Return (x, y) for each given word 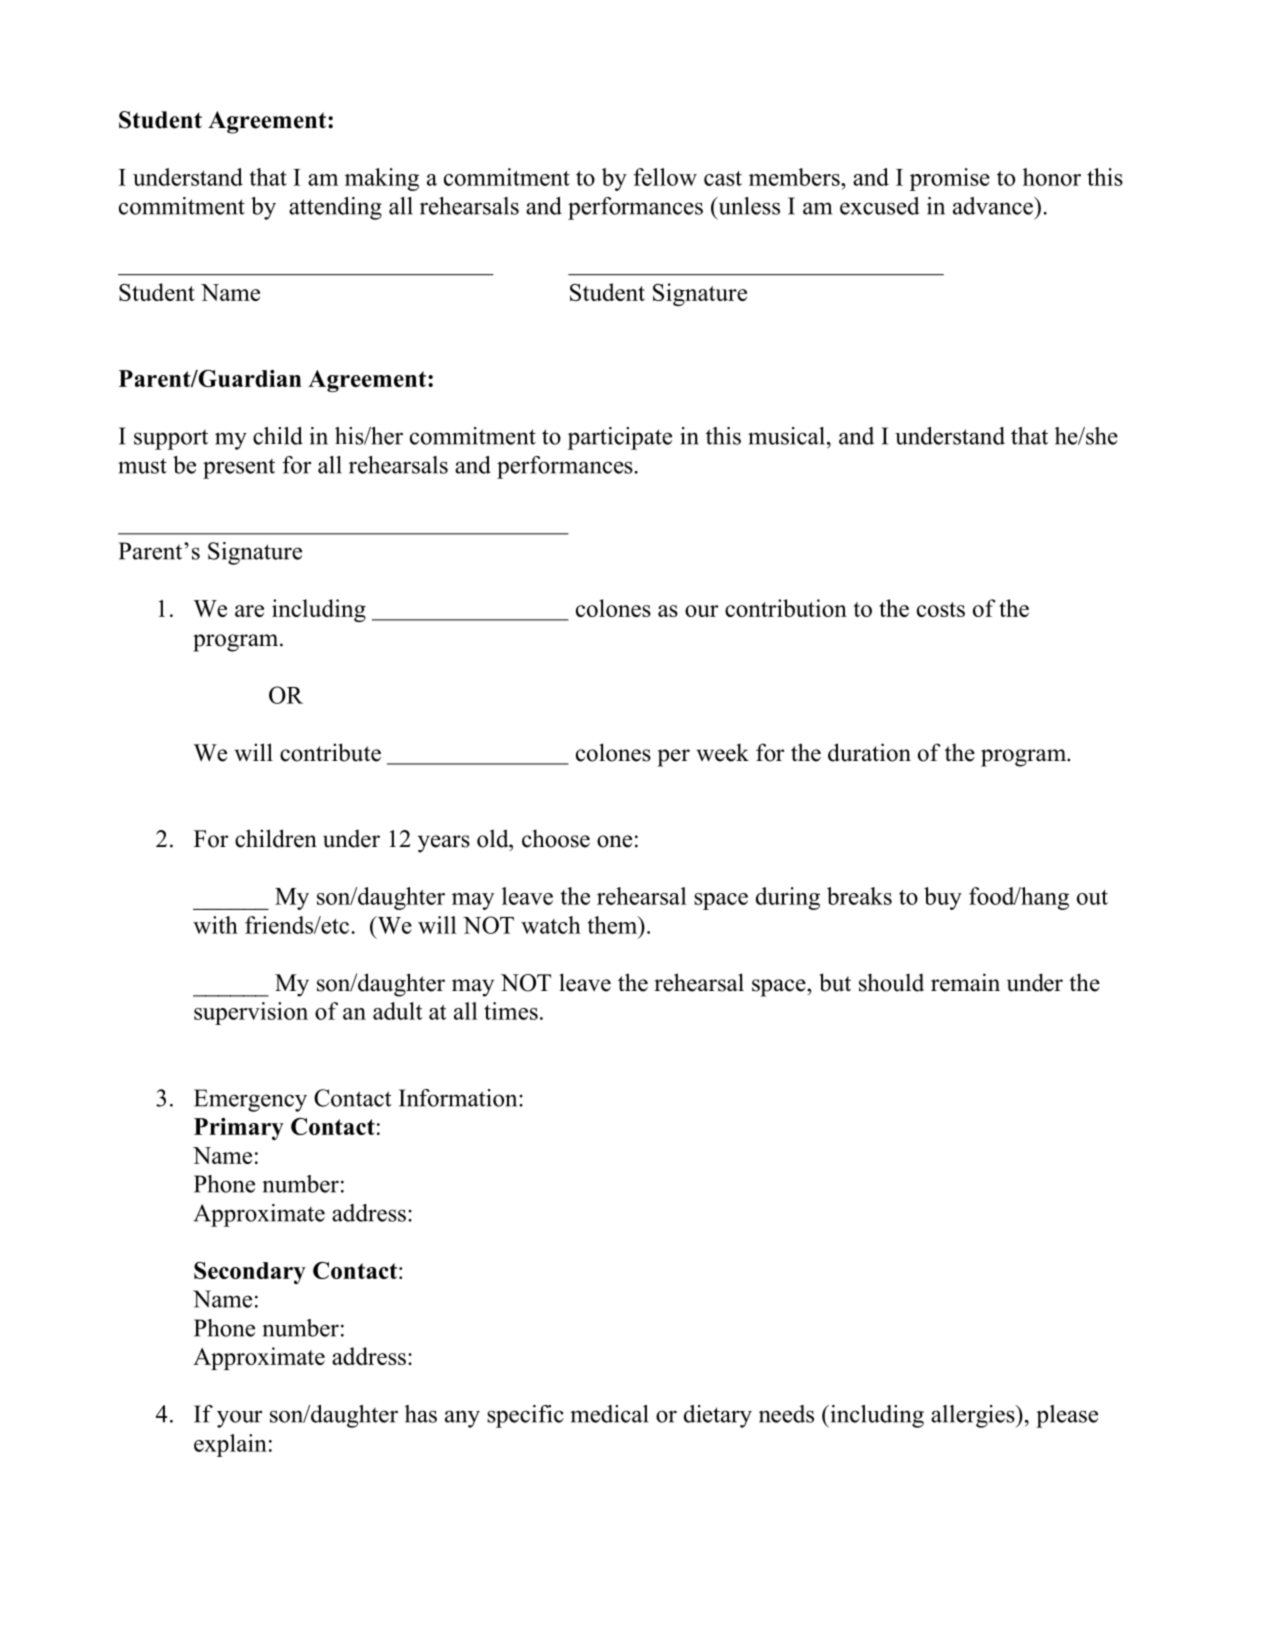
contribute (330, 752)
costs (941, 609)
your (239, 1419)
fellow (665, 177)
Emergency (250, 1100)
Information (459, 1098)
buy (943, 898)
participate (620, 438)
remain (965, 982)
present (239, 469)
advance (994, 206)
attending (335, 208)
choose (556, 838)
